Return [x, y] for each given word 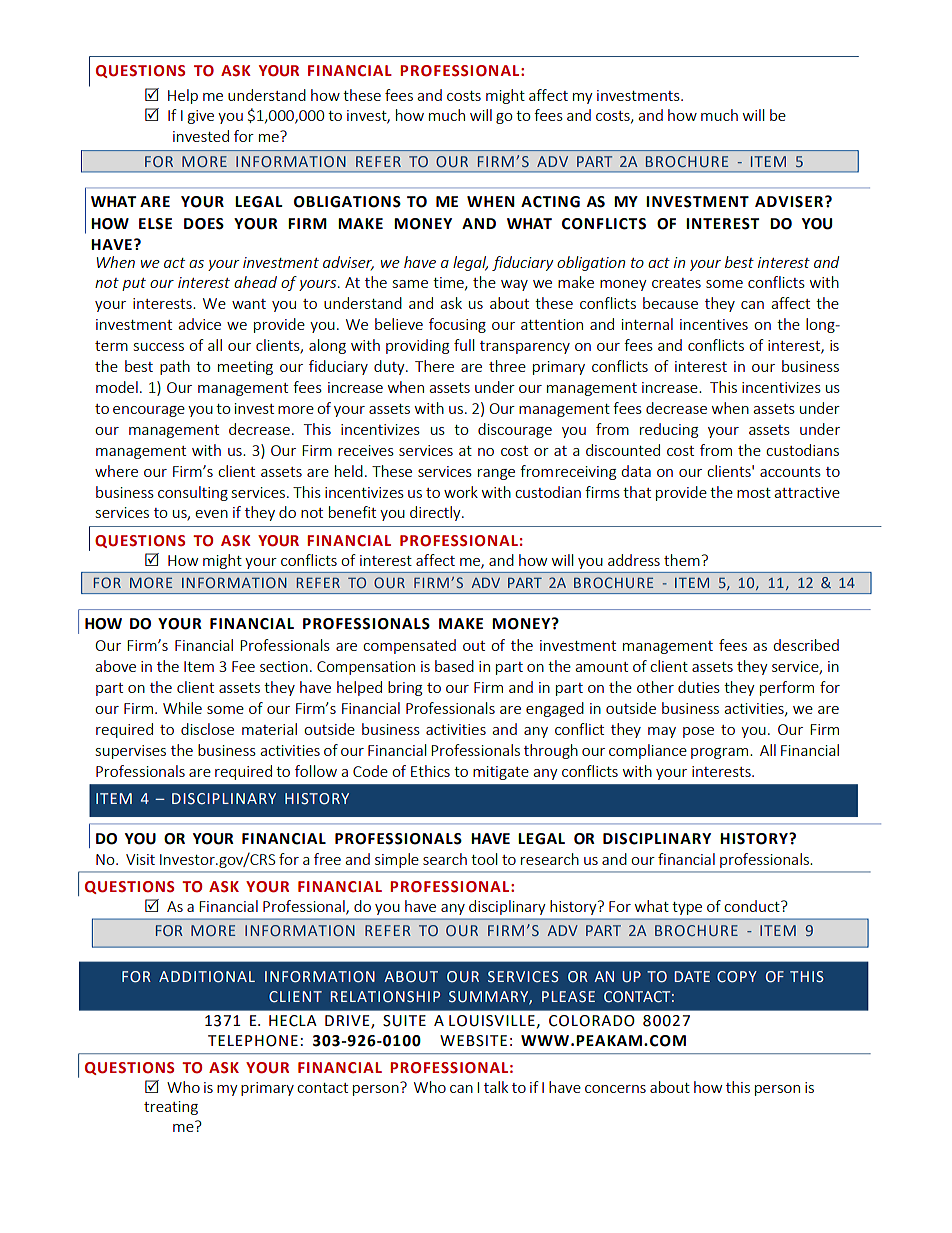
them [682, 560]
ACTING [550, 202]
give [201, 117]
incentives [714, 324]
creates [676, 283]
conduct [753, 906]
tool [484, 859]
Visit [140, 859]
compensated [409, 646]
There [434, 366]
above [115, 666]
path [175, 367]
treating [171, 1108]
